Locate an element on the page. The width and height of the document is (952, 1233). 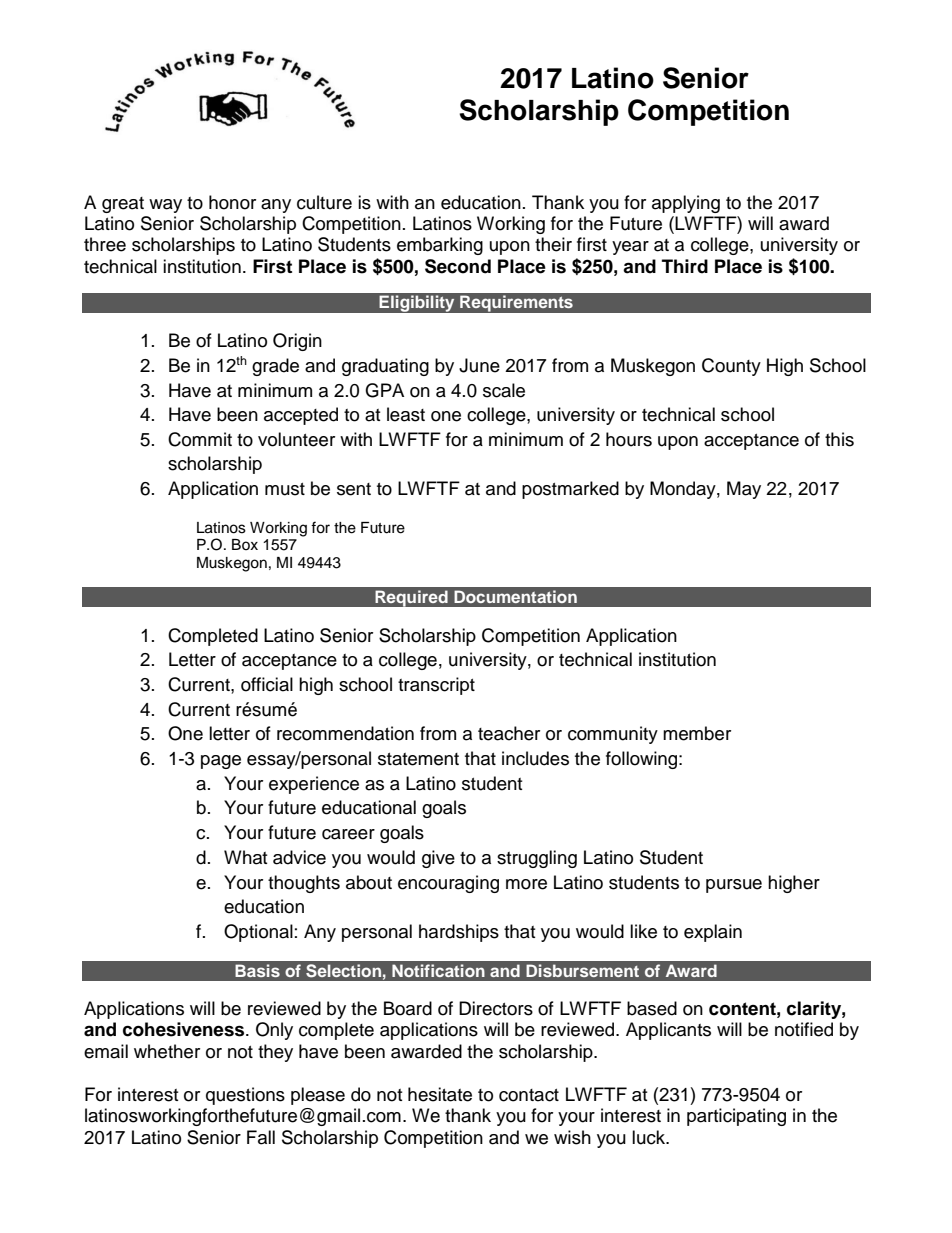
pursue is located at coordinates (734, 886).
